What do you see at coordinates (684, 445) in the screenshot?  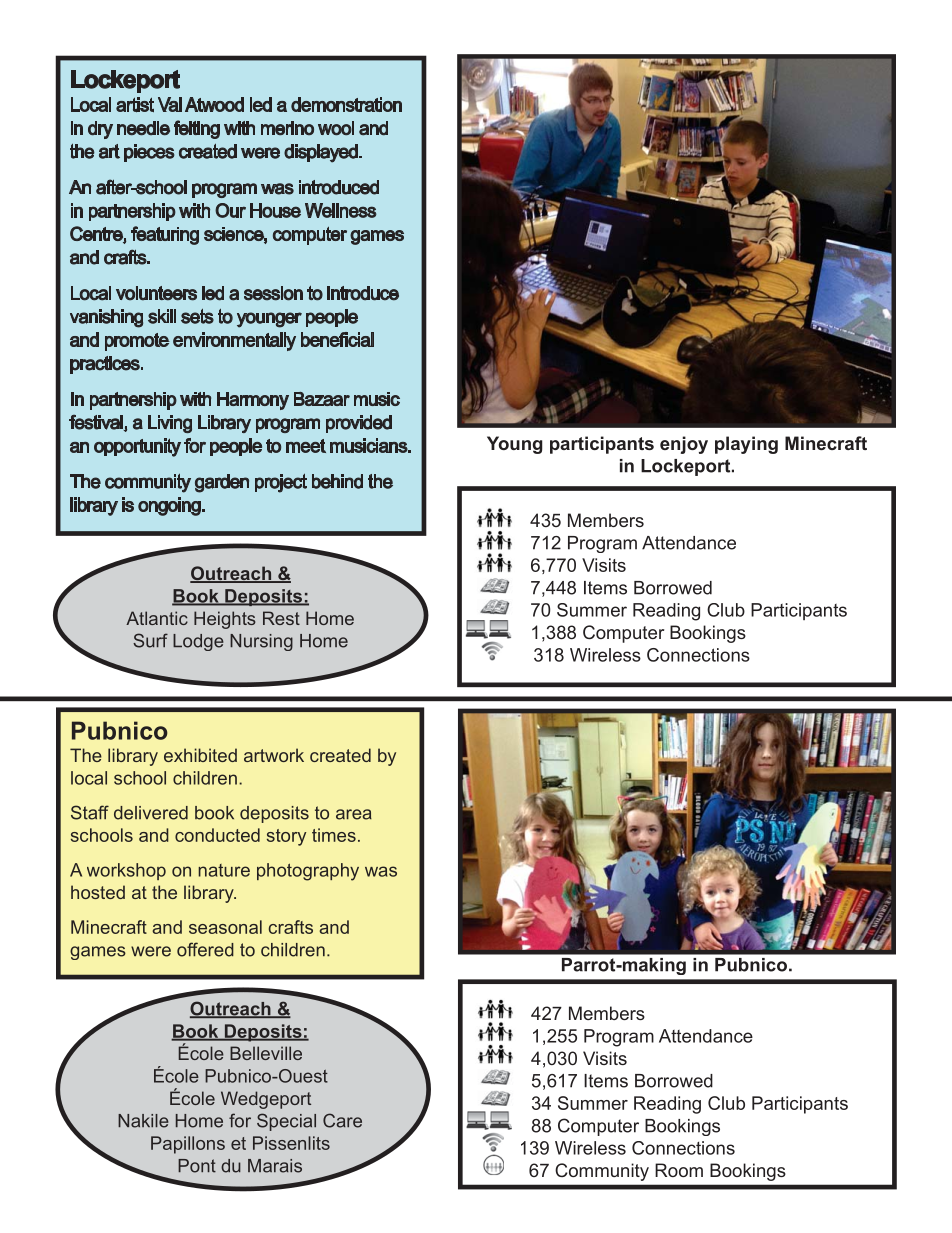 I see `enjoy` at bounding box center [684, 445].
